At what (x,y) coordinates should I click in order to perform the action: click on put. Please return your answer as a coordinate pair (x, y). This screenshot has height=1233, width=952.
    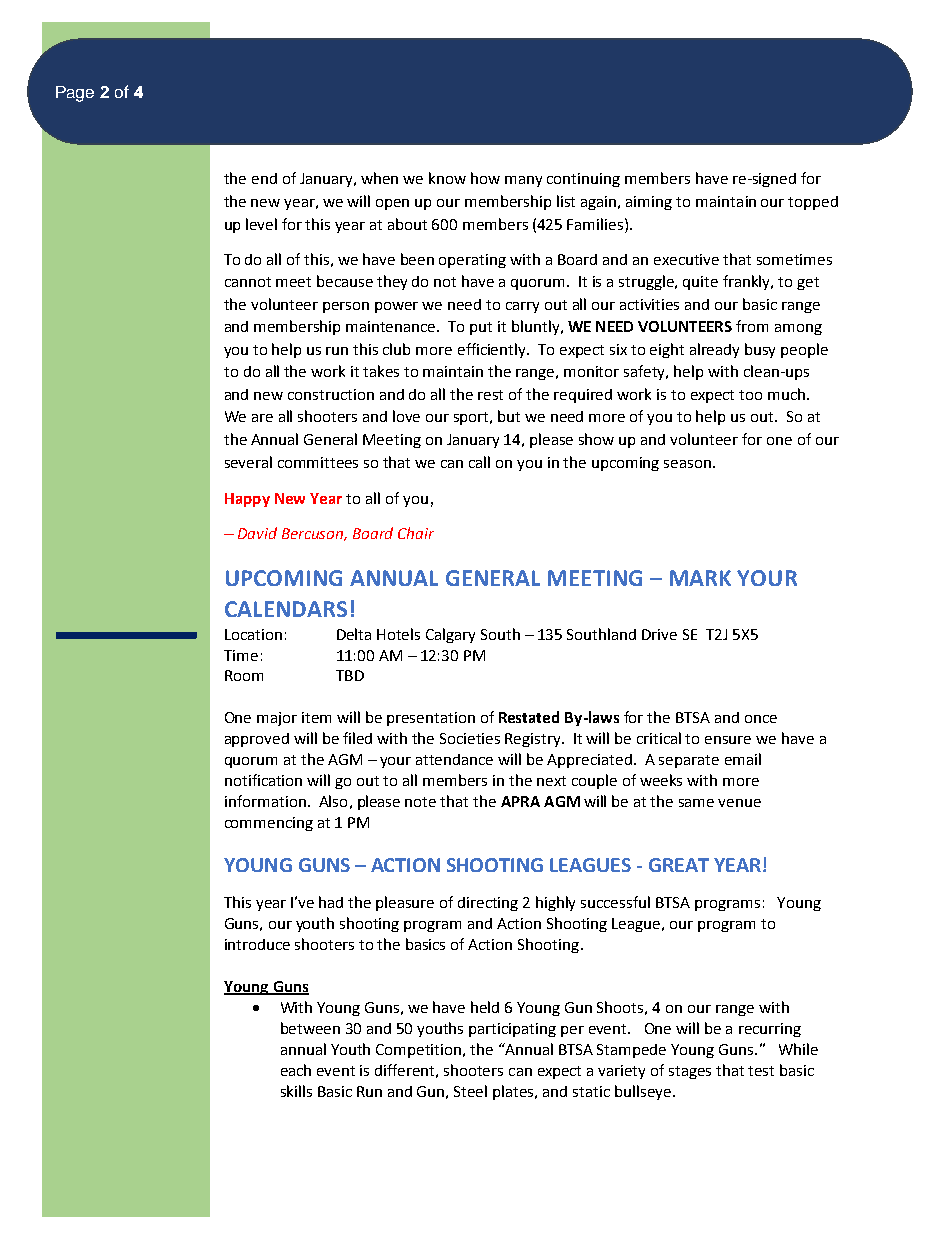
    Looking at the image, I should click on (481, 328).
